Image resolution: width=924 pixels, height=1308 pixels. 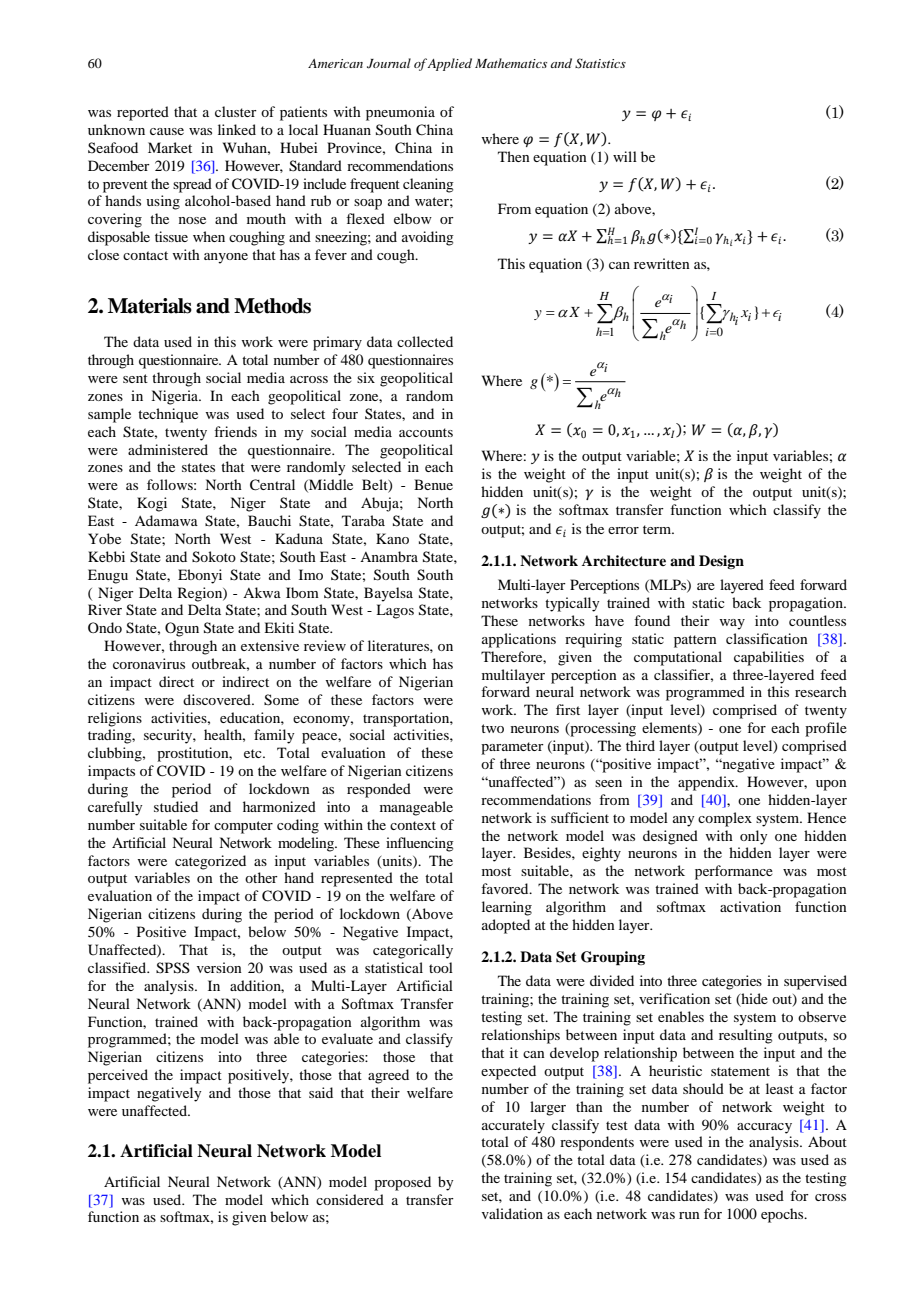 What do you see at coordinates (118, 1076) in the screenshot?
I see `perceived` at bounding box center [118, 1076].
